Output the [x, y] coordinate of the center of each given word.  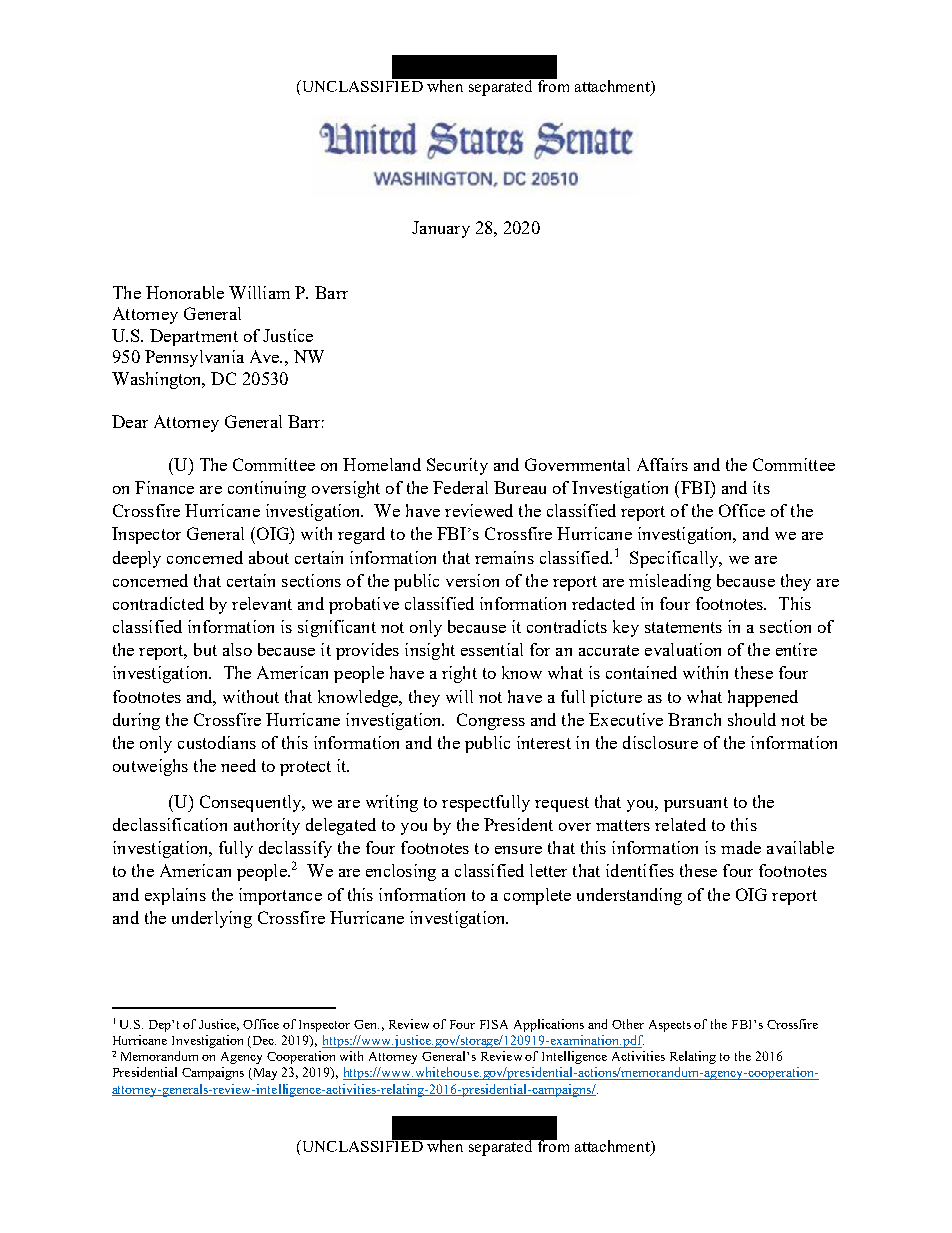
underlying [212, 919]
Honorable [185, 292]
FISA [494, 1024]
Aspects [670, 1026]
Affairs [662, 464]
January [441, 229]
